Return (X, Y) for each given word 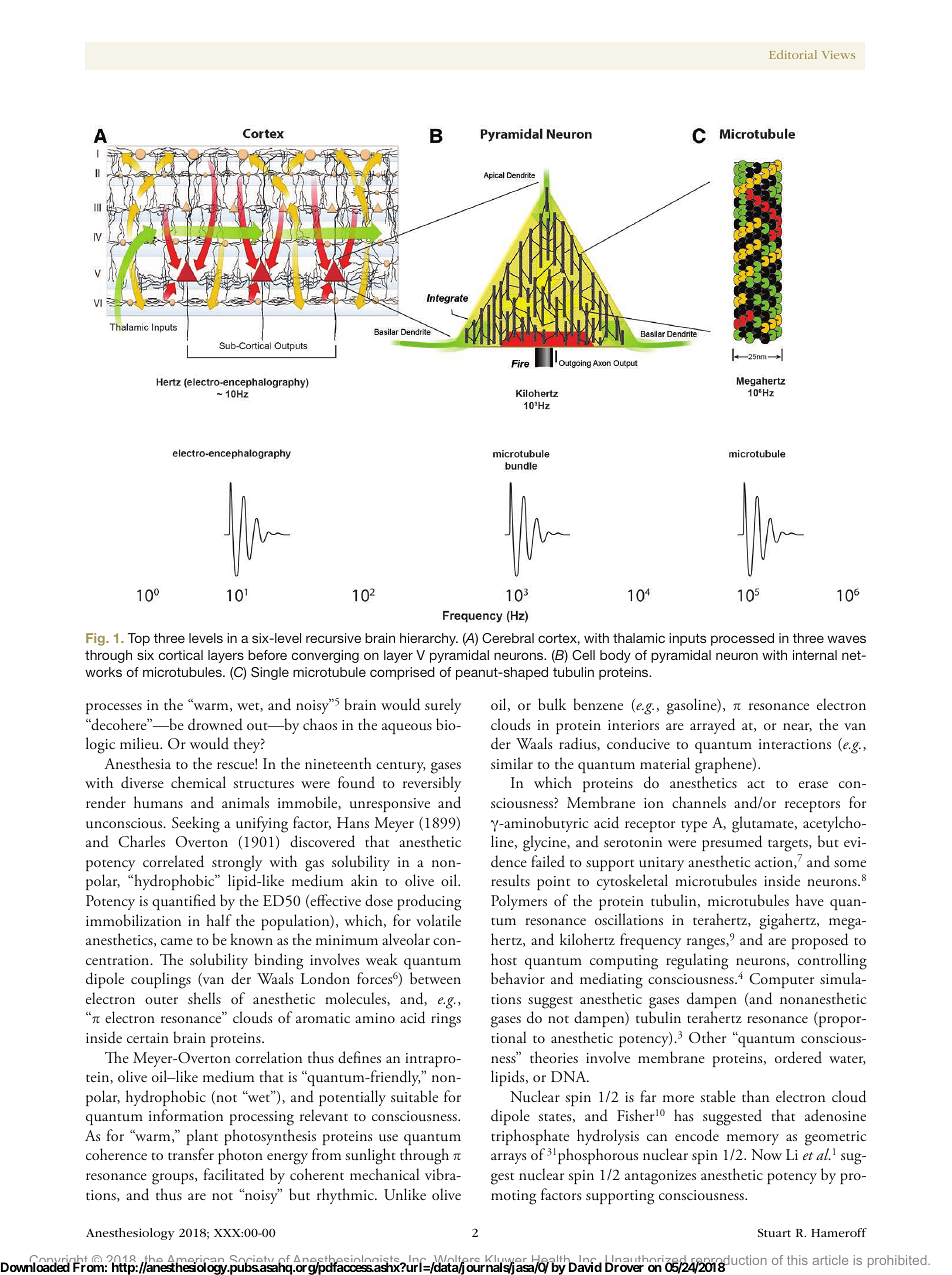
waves (846, 639)
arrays (508, 1158)
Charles (141, 841)
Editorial (793, 54)
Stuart (774, 1232)
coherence (116, 1154)
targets (789, 847)
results (510, 880)
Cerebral (508, 638)
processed (742, 639)
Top (139, 639)
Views (838, 55)
